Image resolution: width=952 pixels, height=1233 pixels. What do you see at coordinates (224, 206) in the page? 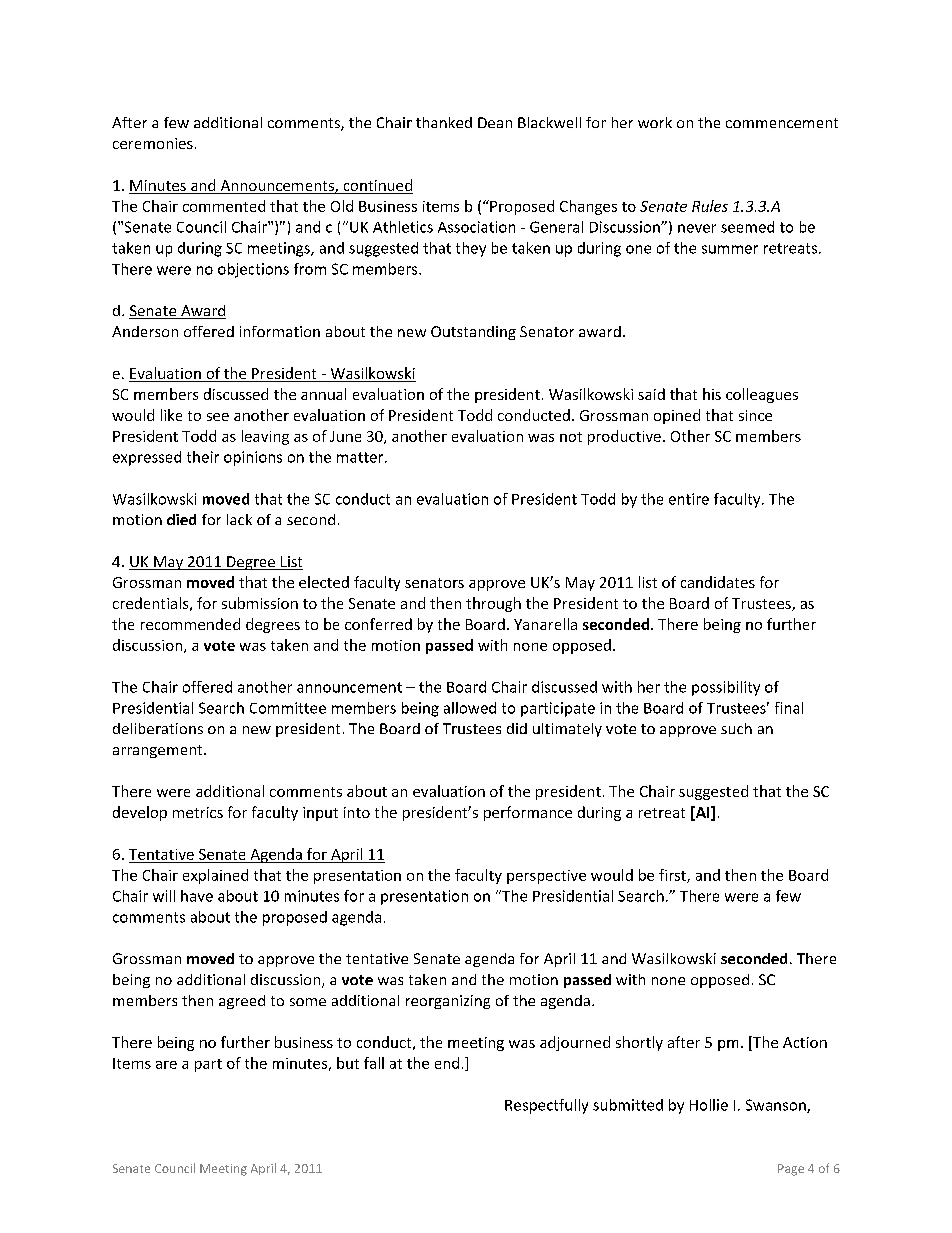
I see `commented` at bounding box center [224, 206].
